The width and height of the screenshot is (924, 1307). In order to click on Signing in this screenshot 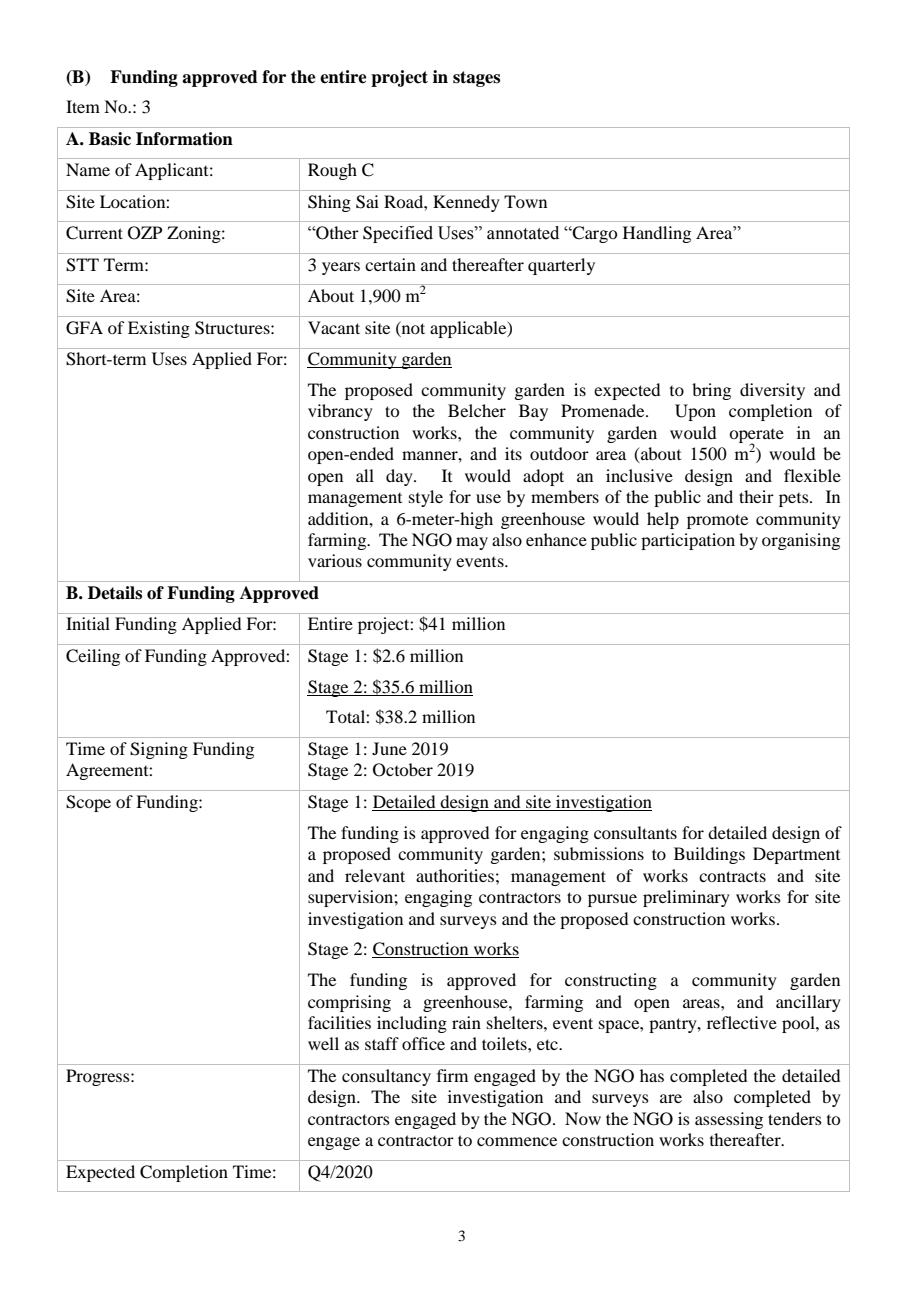, I will do `click(159, 750)`.
